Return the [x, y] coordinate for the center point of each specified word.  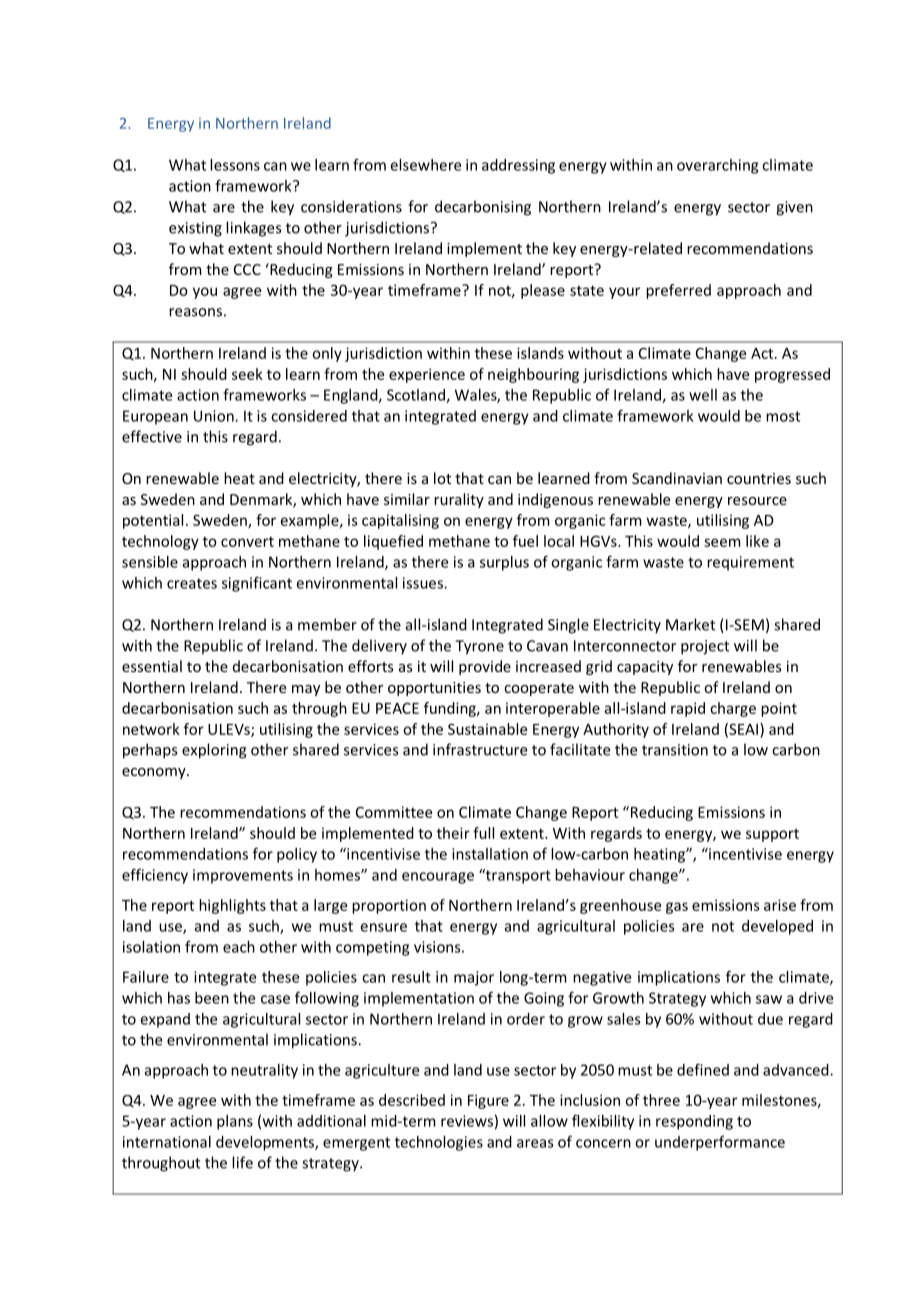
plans [235, 1122]
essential [152, 666]
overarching [717, 166]
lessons [235, 165]
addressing [518, 166]
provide [485, 667]
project [705, 647]
